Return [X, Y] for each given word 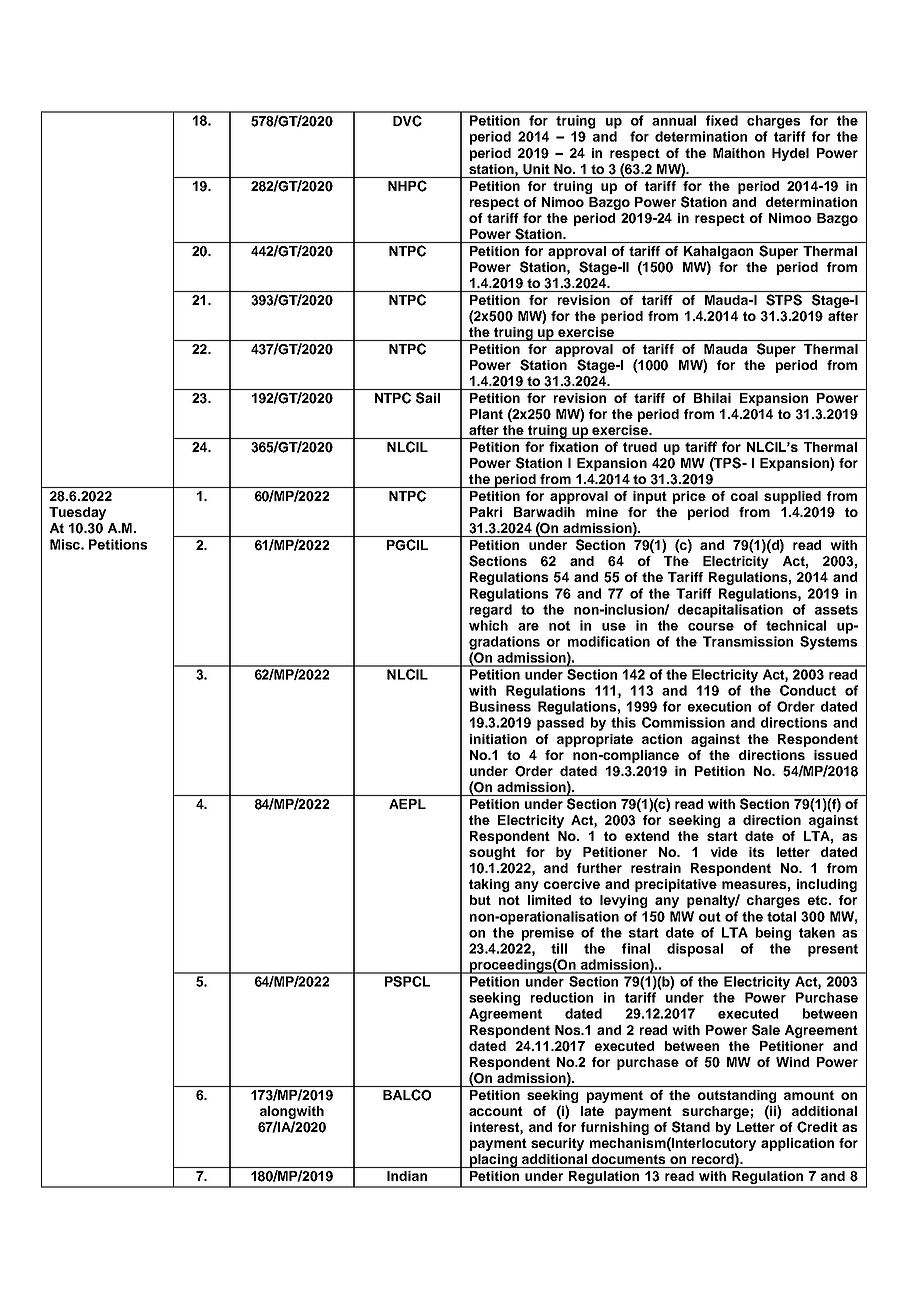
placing [494, 1161]
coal [744, 496]
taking [489, 885]
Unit [536, 169]
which [488, 625]
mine [602, 512]
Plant [486, 414]
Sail [428, 398]
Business [500, 706]
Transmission [748, 641]
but [480, 900]
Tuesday [77, 513]
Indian [407, 1176]
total [781, 916]
